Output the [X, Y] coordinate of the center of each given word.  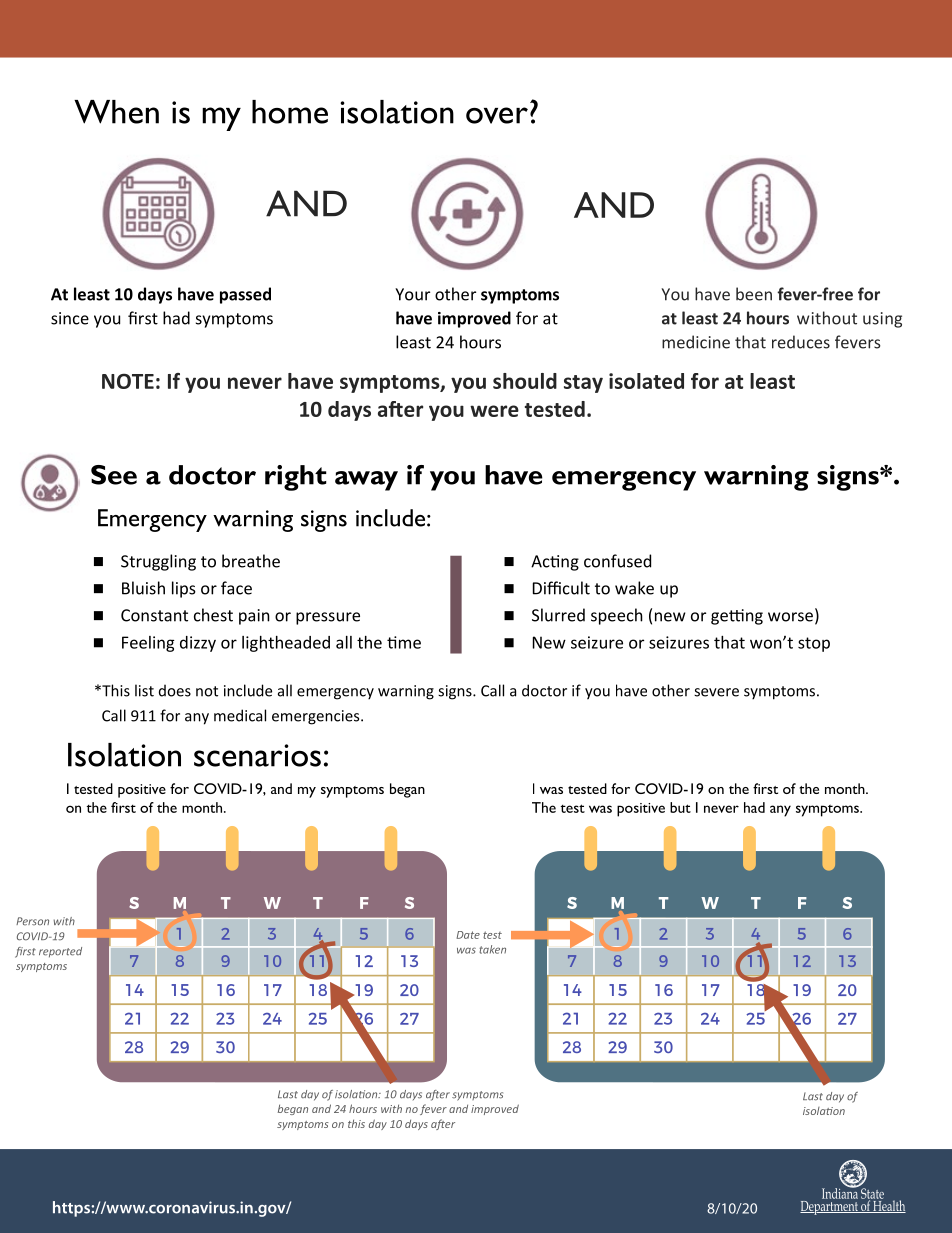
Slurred [558, 615]
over [497, 115]
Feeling [148, 644]
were [494, 411]
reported [60, 952]
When [116, 112]
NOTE [128, 381]
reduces [801, 342]
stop [814, 644]
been [754, 294]
